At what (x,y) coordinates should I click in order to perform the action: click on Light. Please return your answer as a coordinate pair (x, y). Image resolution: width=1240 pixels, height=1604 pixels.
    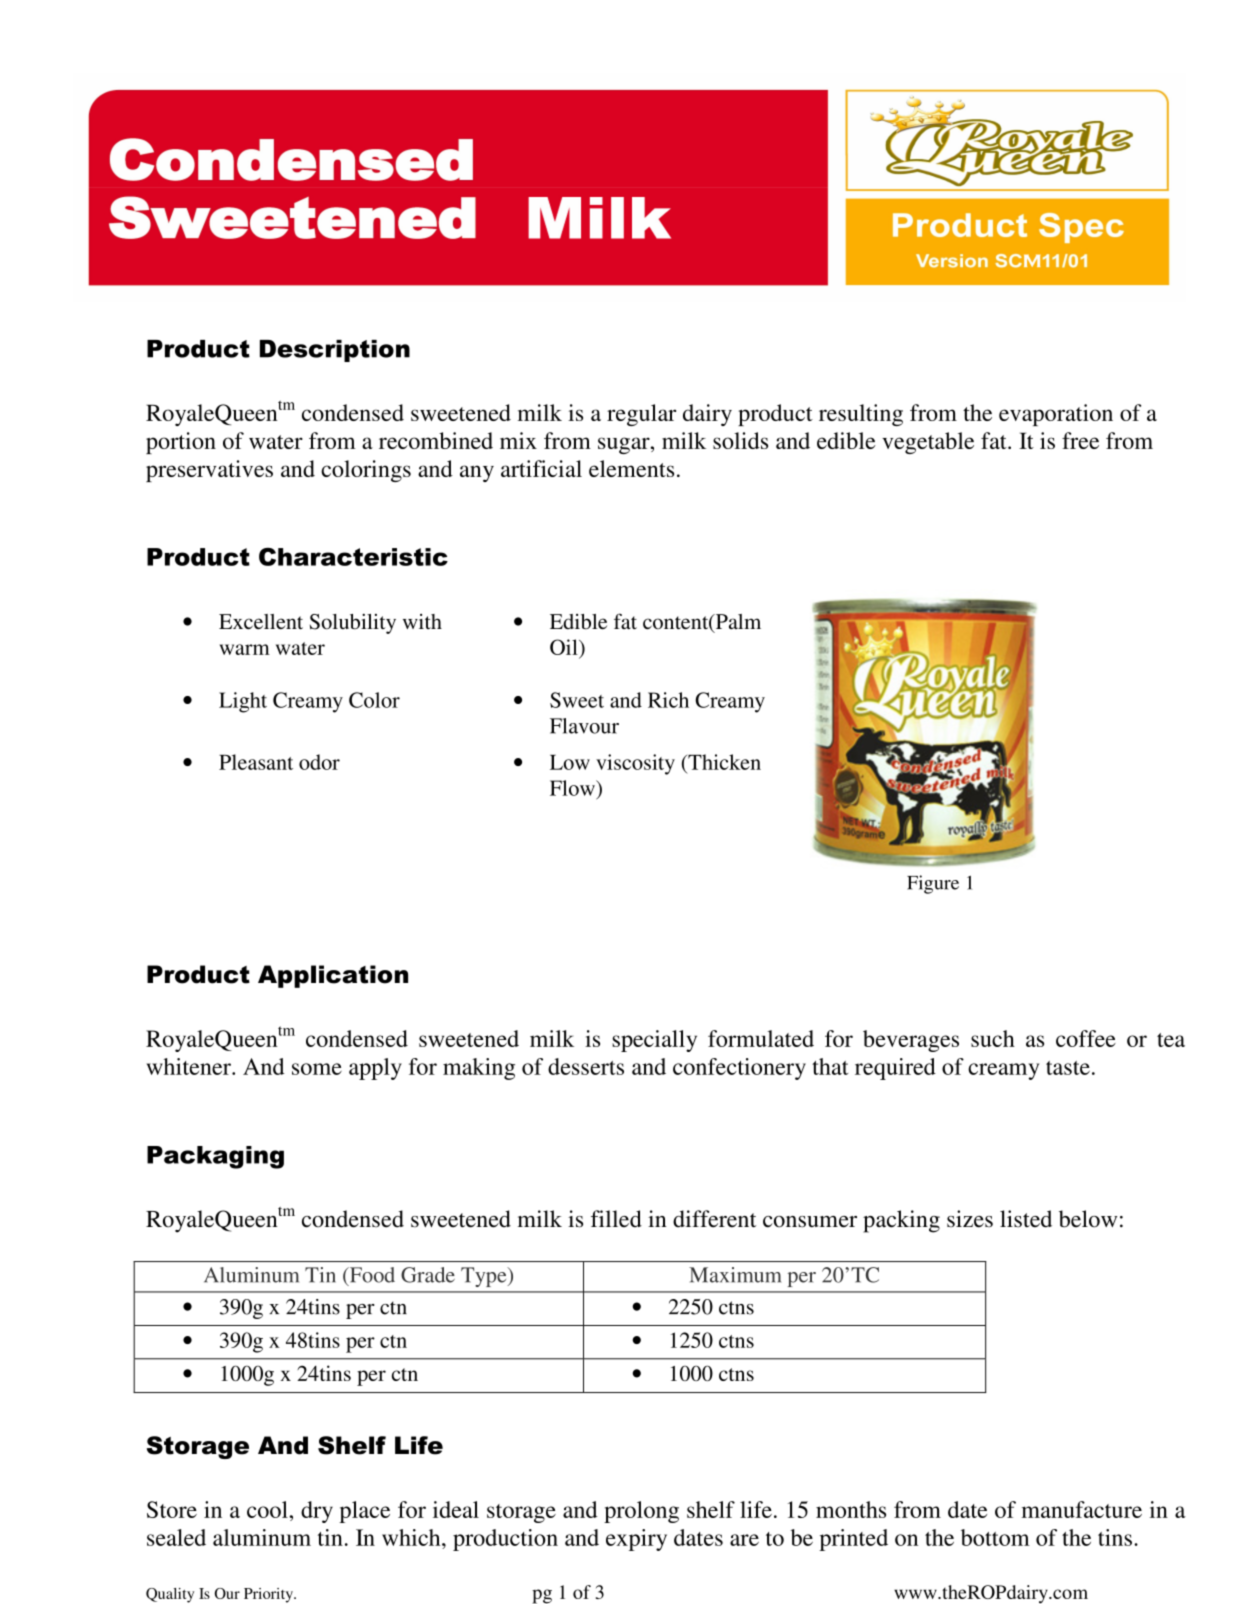
    Looking at the image, I should click on (243, 702).
